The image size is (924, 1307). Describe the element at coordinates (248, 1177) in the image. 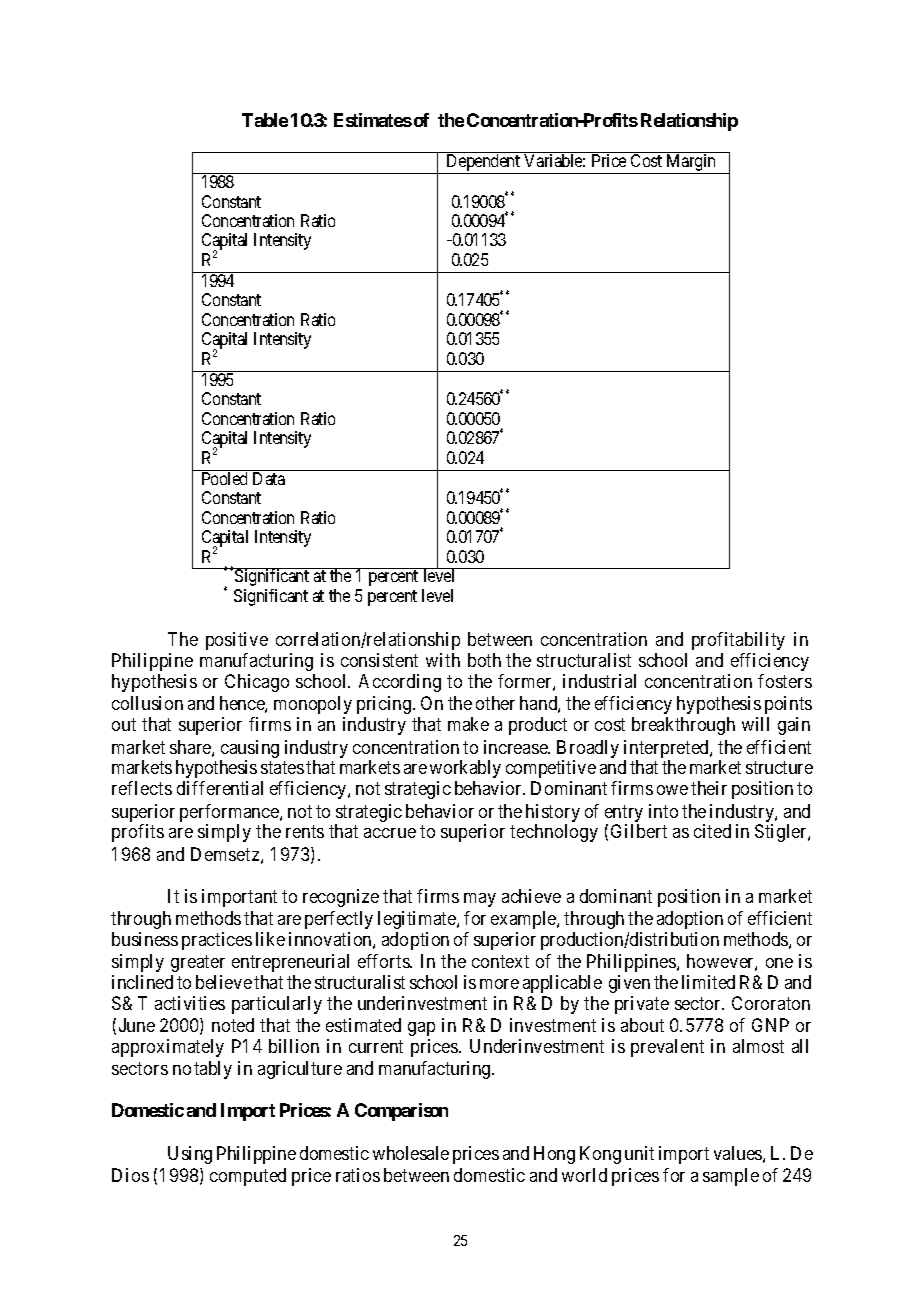

I see `computed` at that location.
